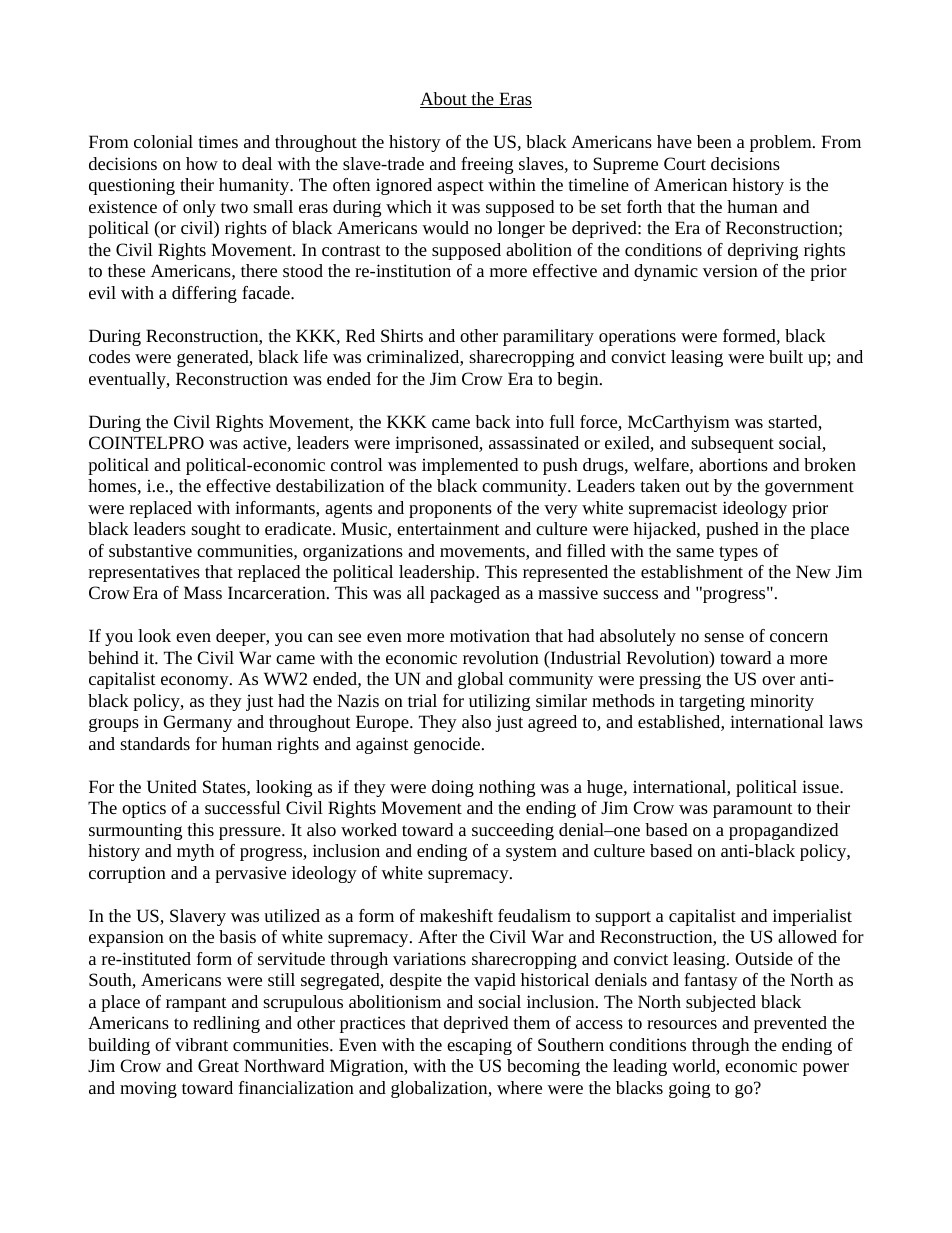 Image resolution: width=952 pixels, height=1233 pixels. What do you see at coordinates (201, 1044) in the page?
I see `vibrant` at bounding box center [201, 1044].
